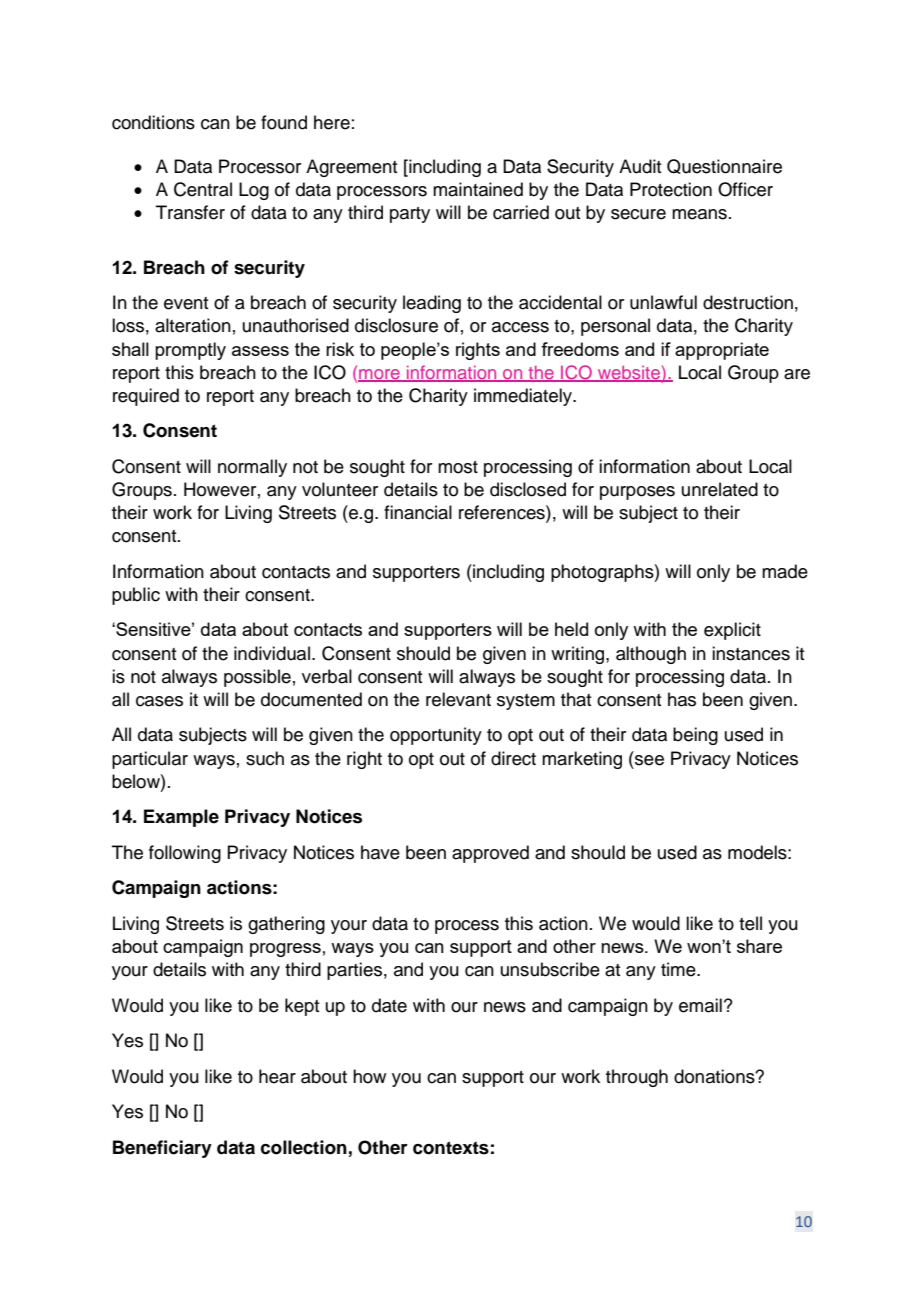 This screenshot has width=924, height=1307. What do you see at coordinates (190, 351) in the screenshot?
I see `promptly` at bounding box center [190, 351].
